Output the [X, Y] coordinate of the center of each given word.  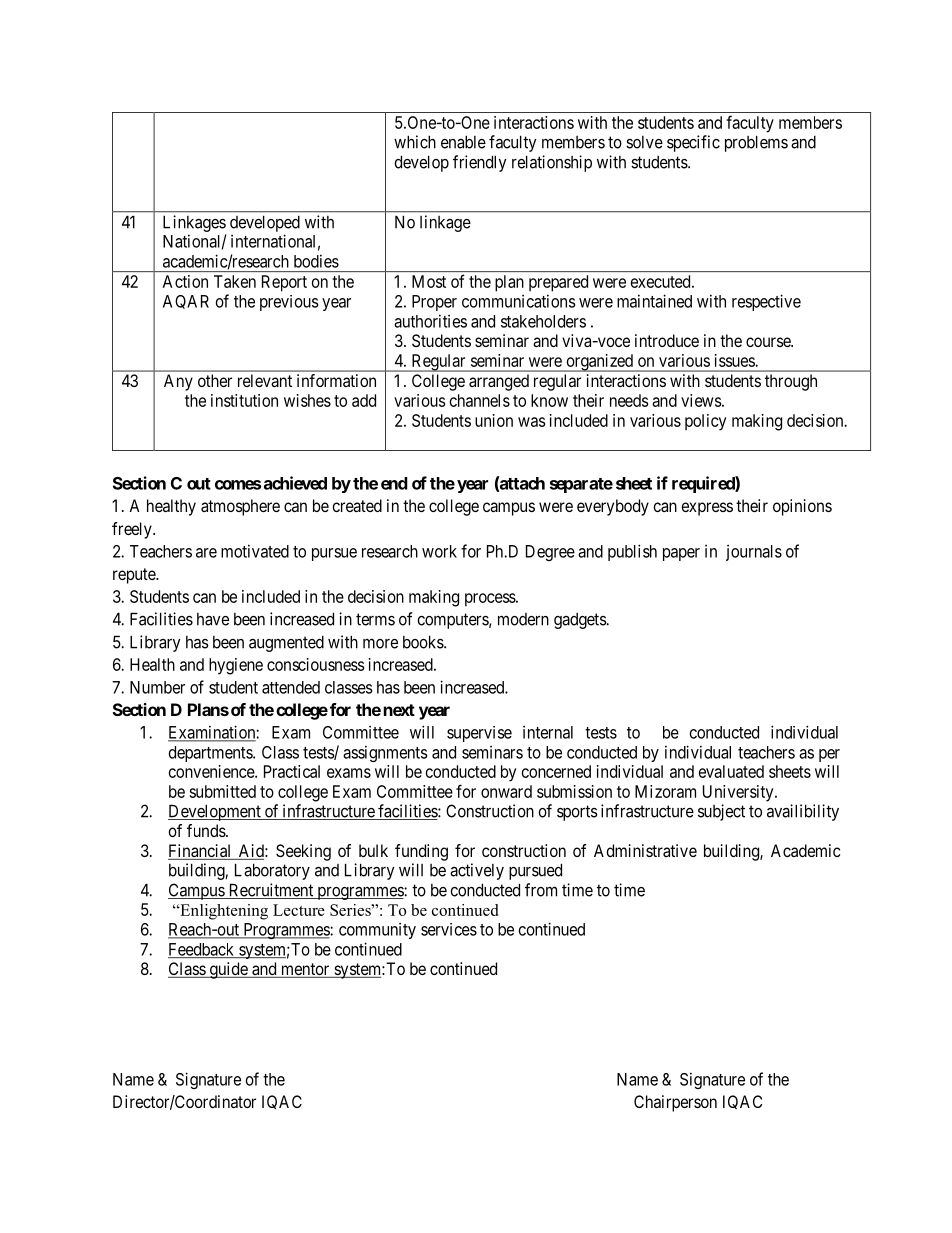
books [424, 642]
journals [754, 553]
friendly [479, 163]
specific [693, 143]
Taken [235, 281]
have [213, 619]
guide [228, 970]
